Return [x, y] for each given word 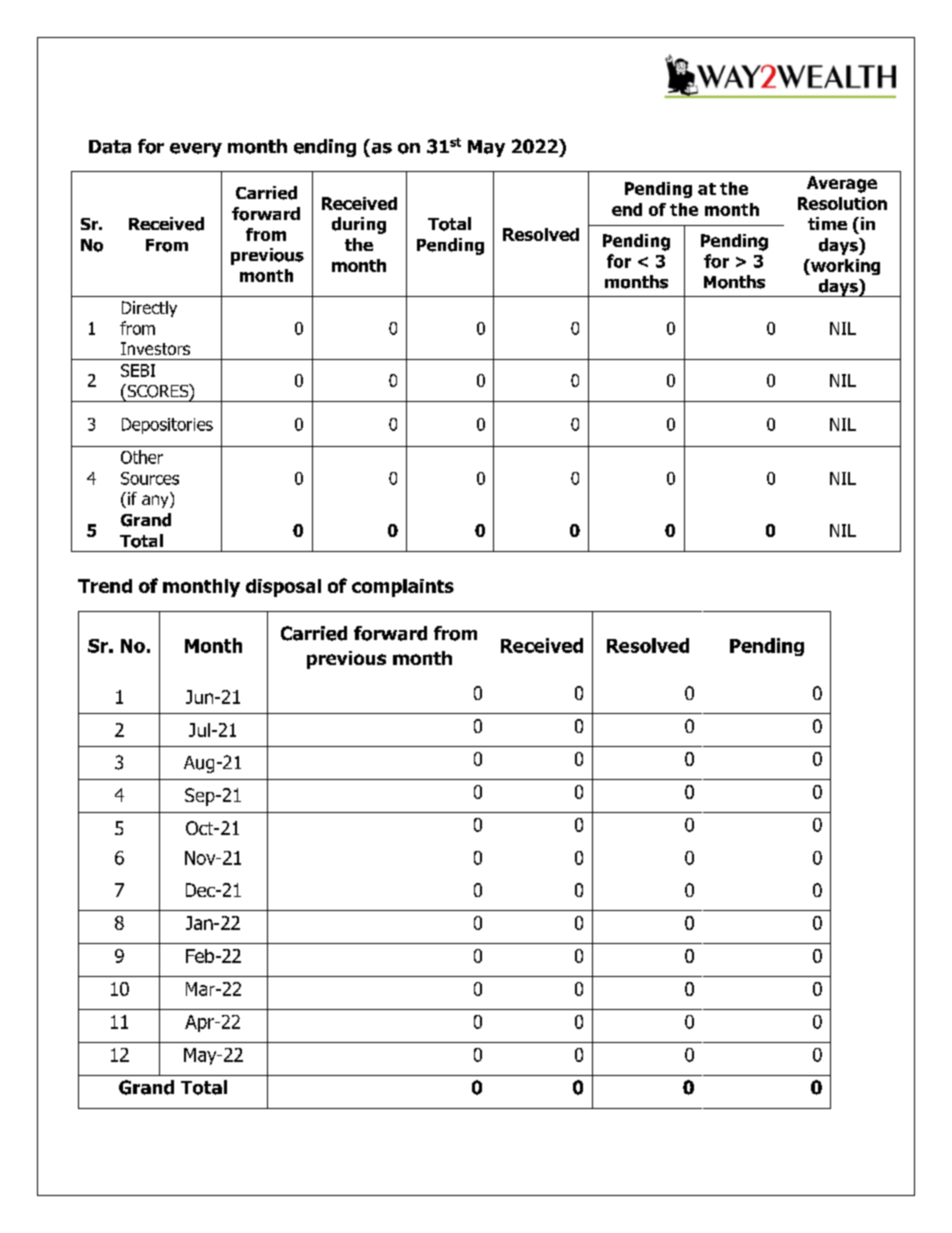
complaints [403, 588]
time [827, 223]
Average [842, 184]
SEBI [138, 370]
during [359, 225]
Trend [105, 586]
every [196, 150]
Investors [155, 348]
